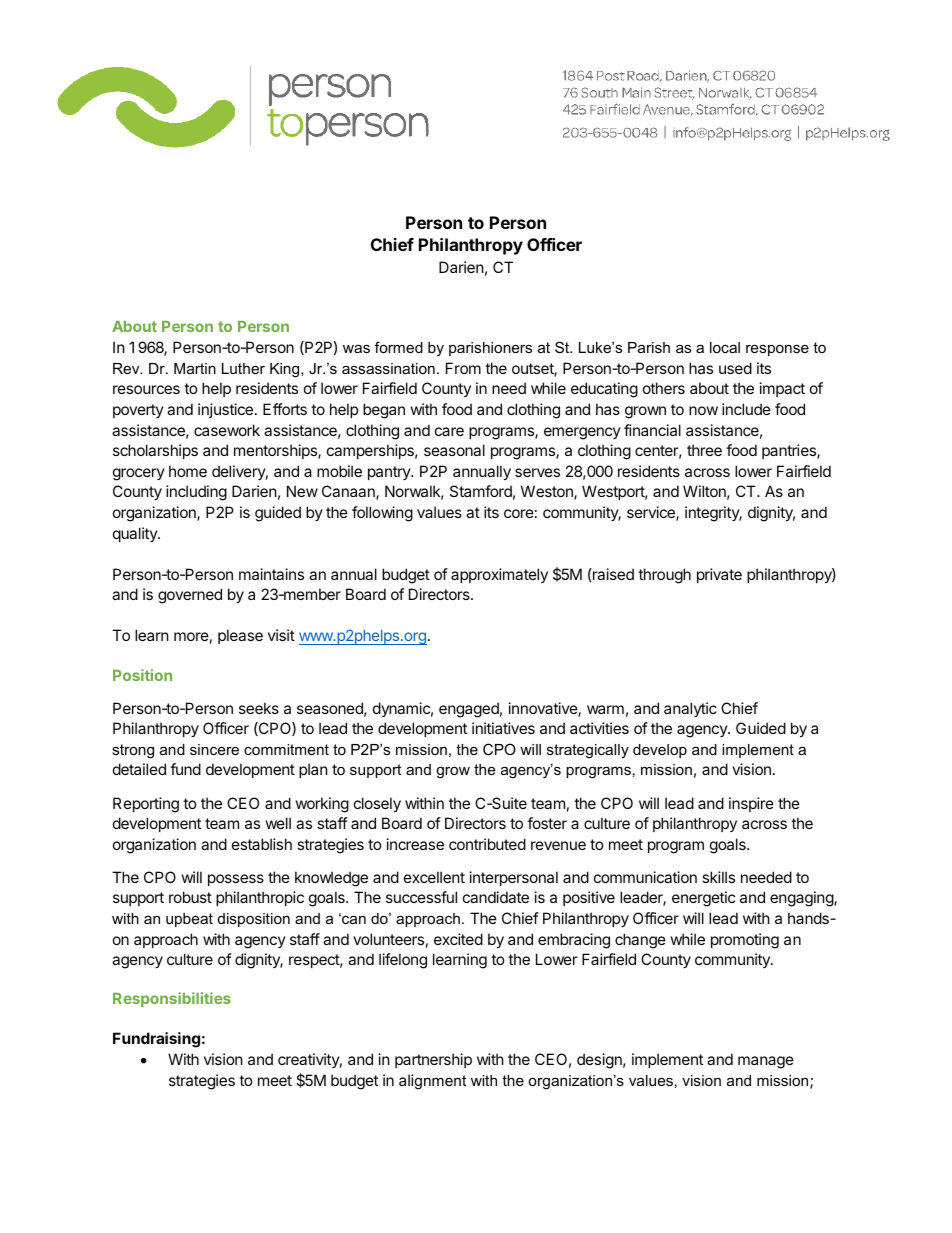  What do you see at coordinates (196, 493) in the screenshot?
I see `including` at bounding box center [196, 493].
